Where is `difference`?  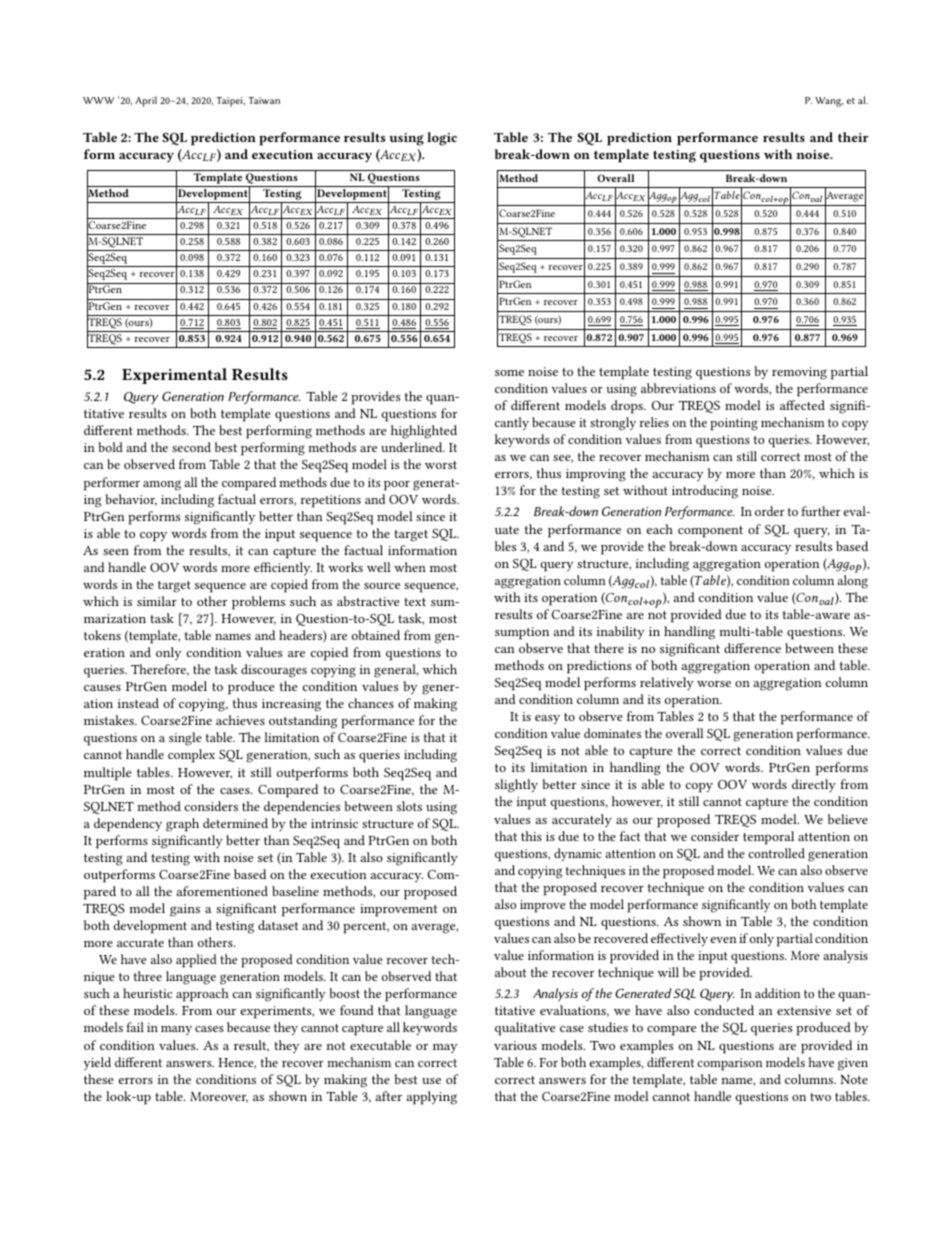
difference is located at coordinates (752, 648).
